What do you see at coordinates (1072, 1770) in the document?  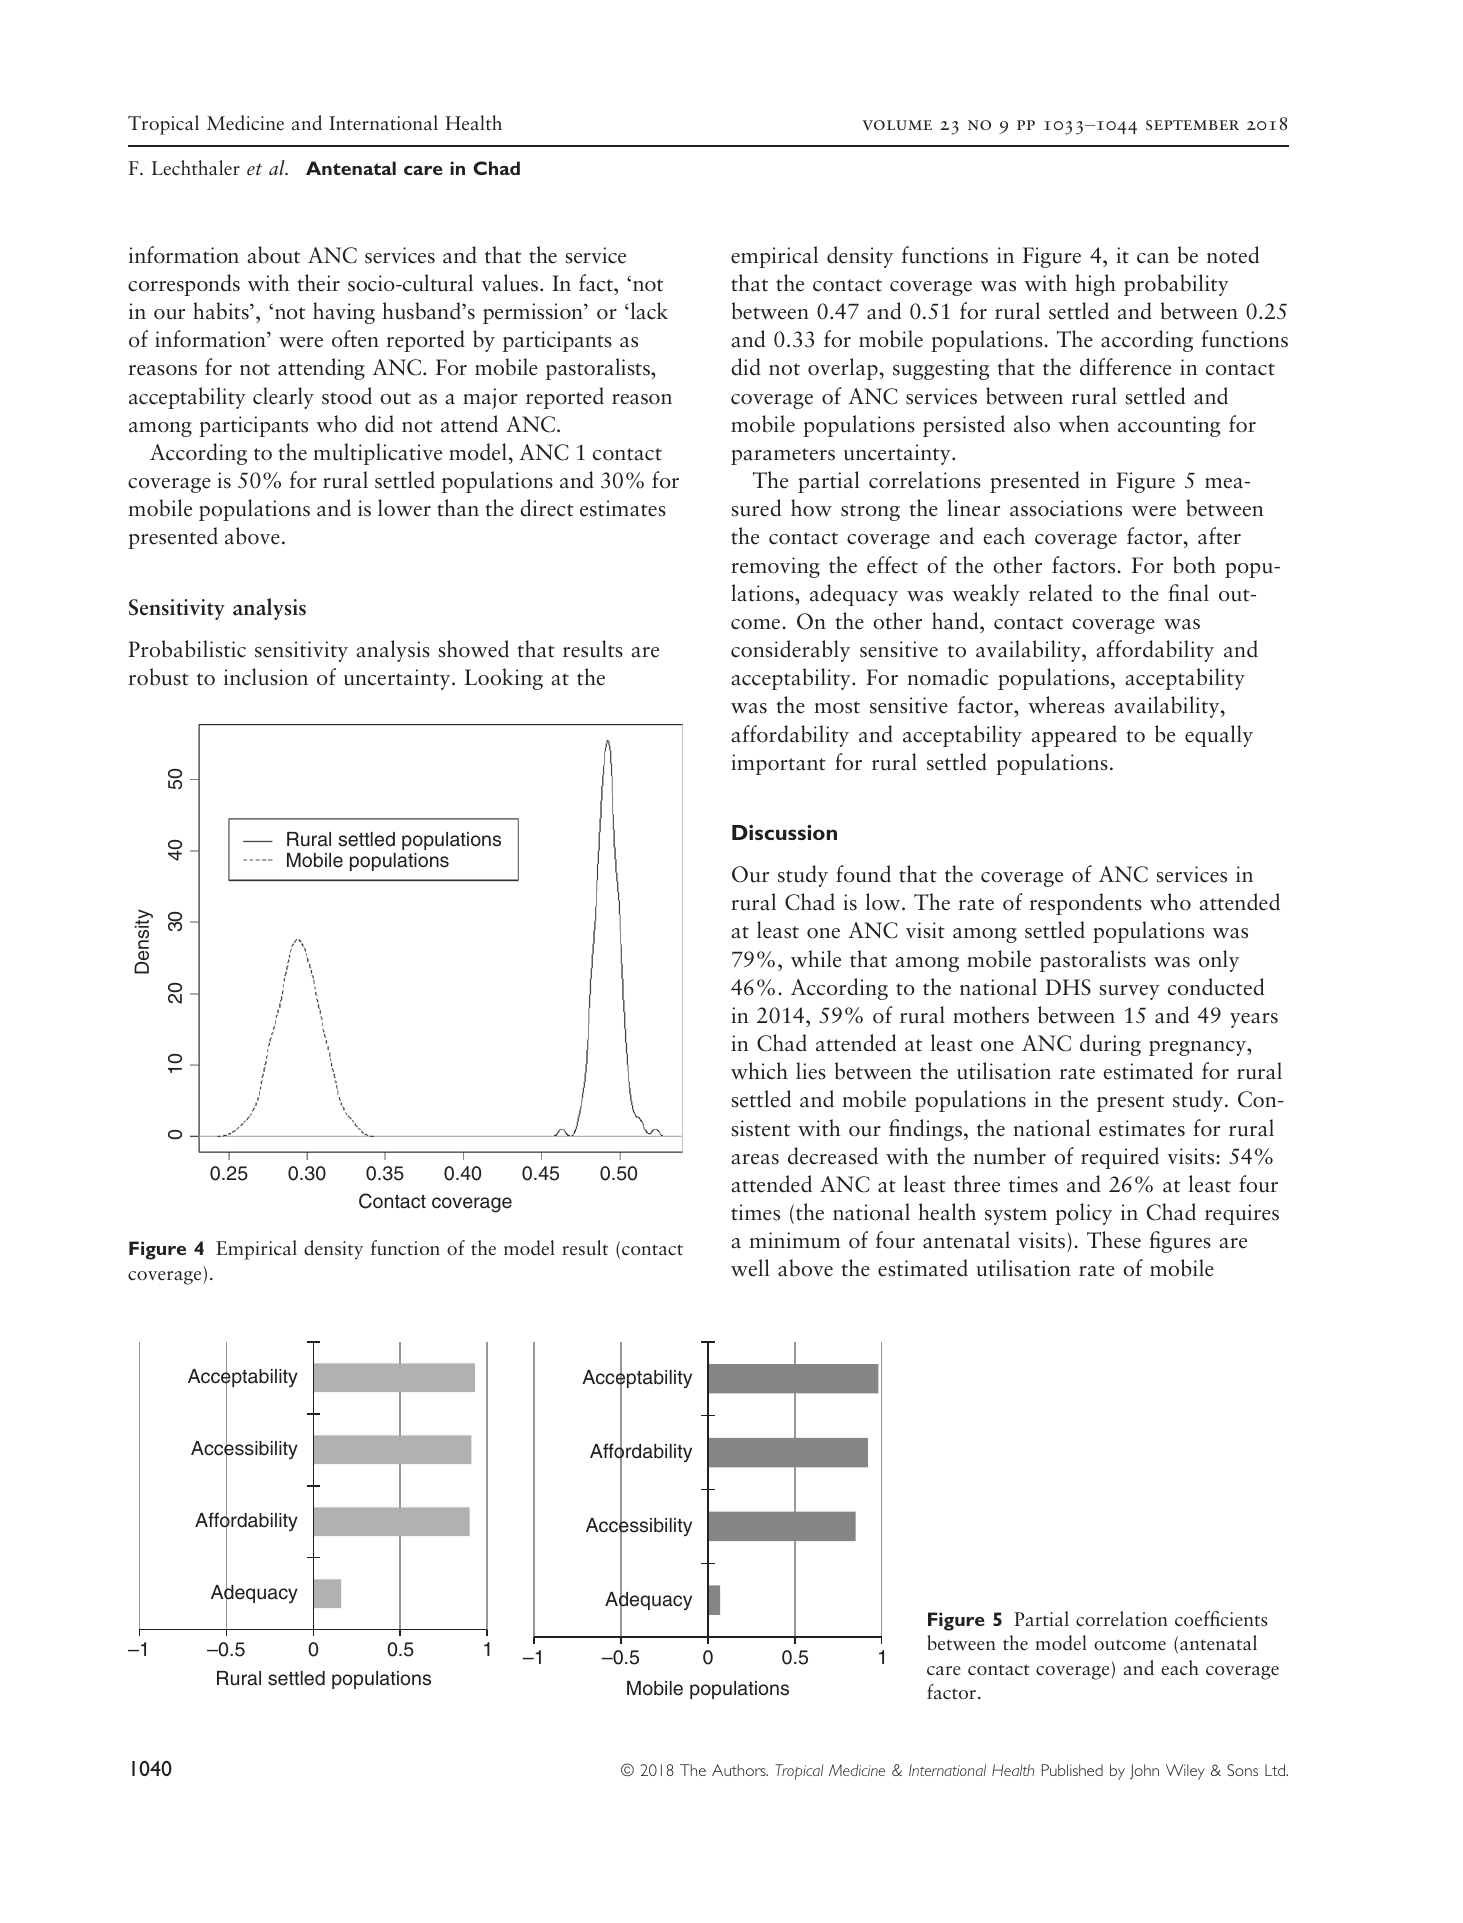 I see `Published` at bounding box center [1072, 1770].
